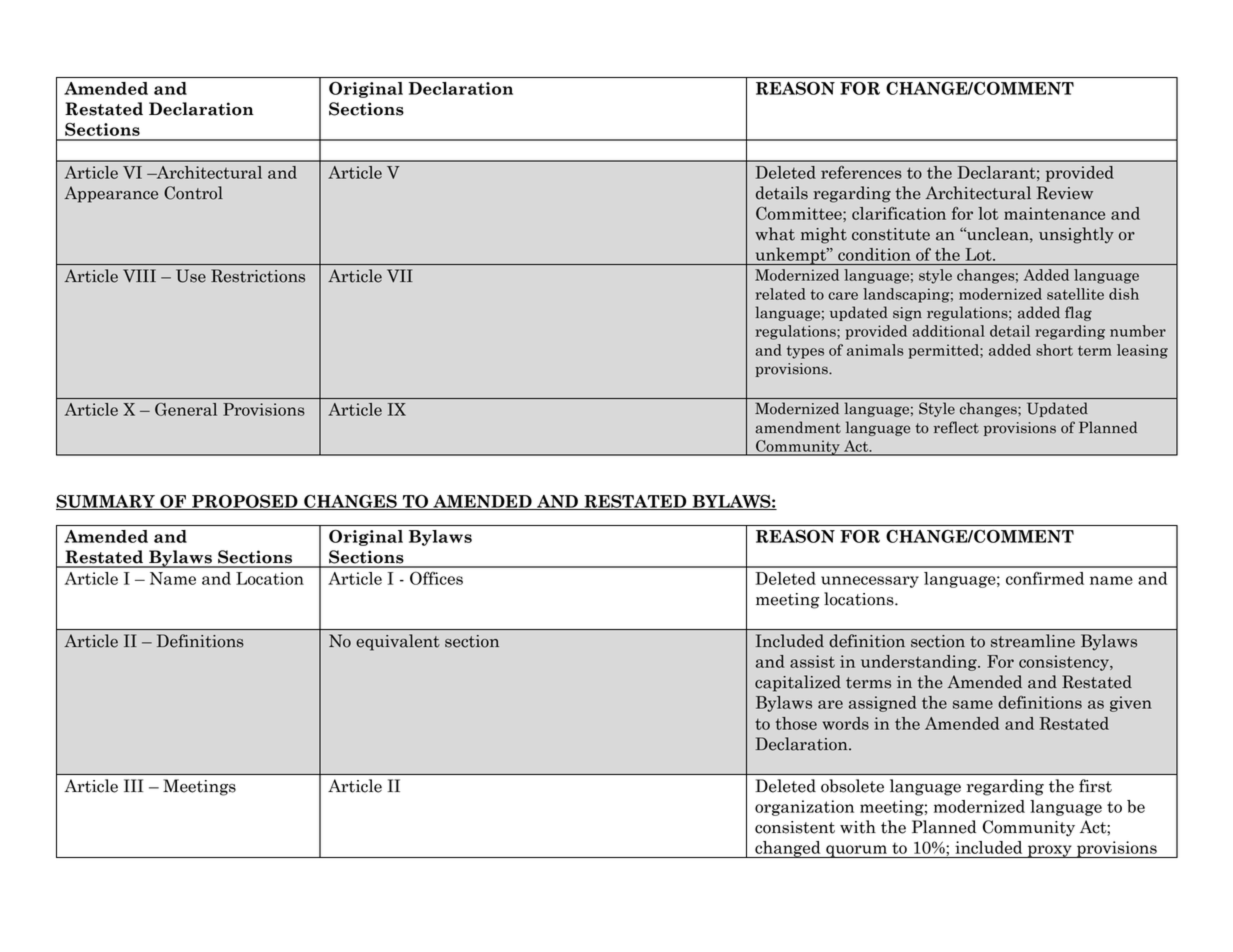 This screenshot has height=952, width=1233. Describe the element at coordinates (245, 502) in the screenshot. I see `PROPOSED` at that location.
